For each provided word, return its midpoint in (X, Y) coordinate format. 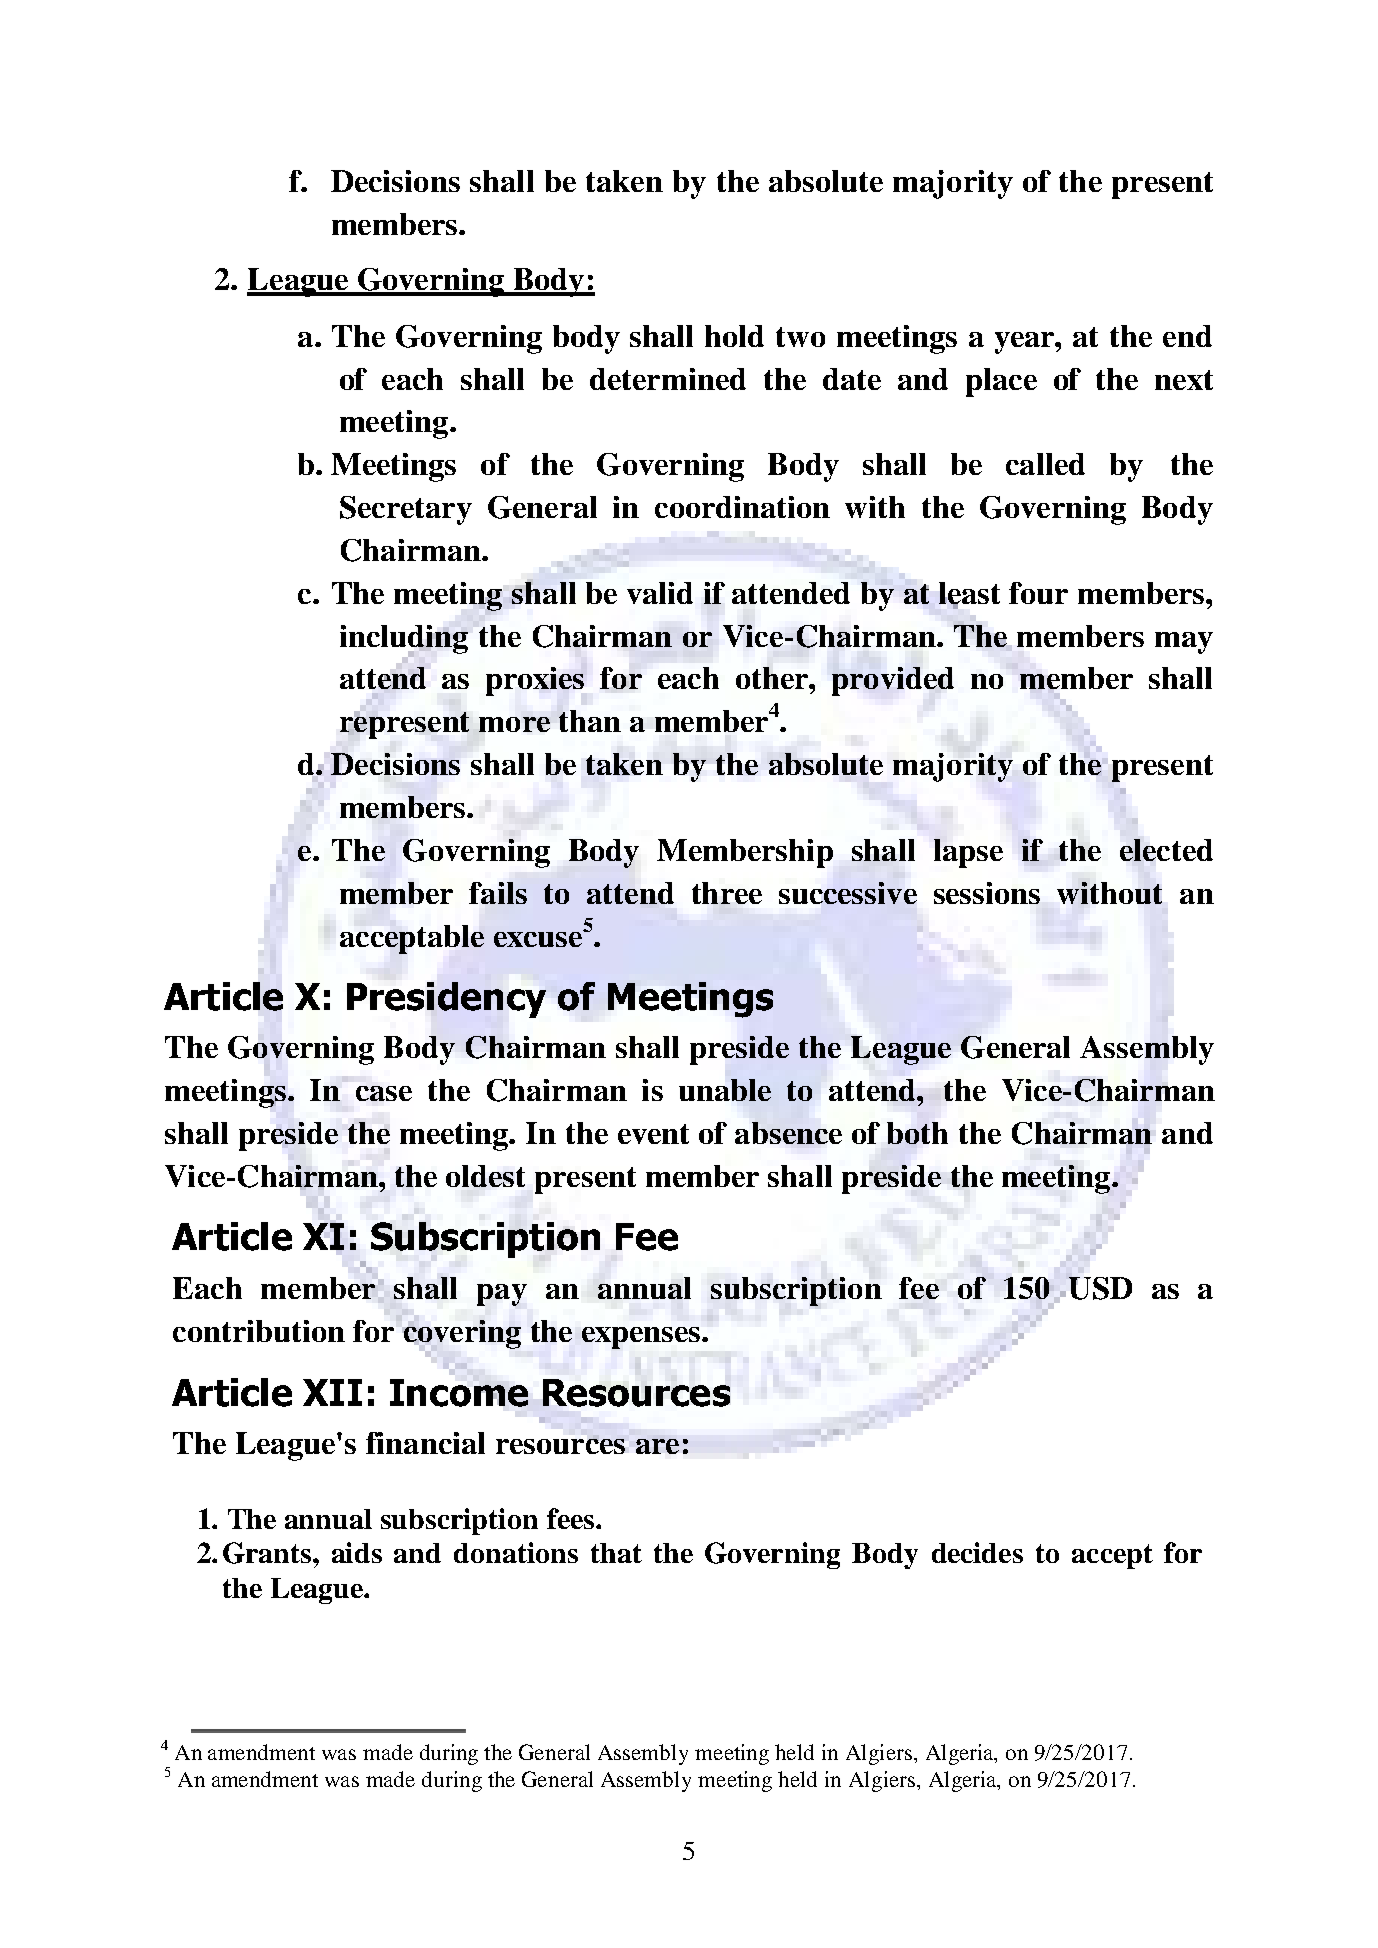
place (1001, 382)
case (384, 1093)
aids (357, 1552)
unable (725, 1090)
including (404, 640)
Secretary (406, 510)
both (917, 1133)
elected (1166, 850)
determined (668, 379)
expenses (642, 1338)
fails (498, 893)
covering (462, 1334)
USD (1100, 1288)
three (727, 893)
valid (660, 593)
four (1038, 593)
